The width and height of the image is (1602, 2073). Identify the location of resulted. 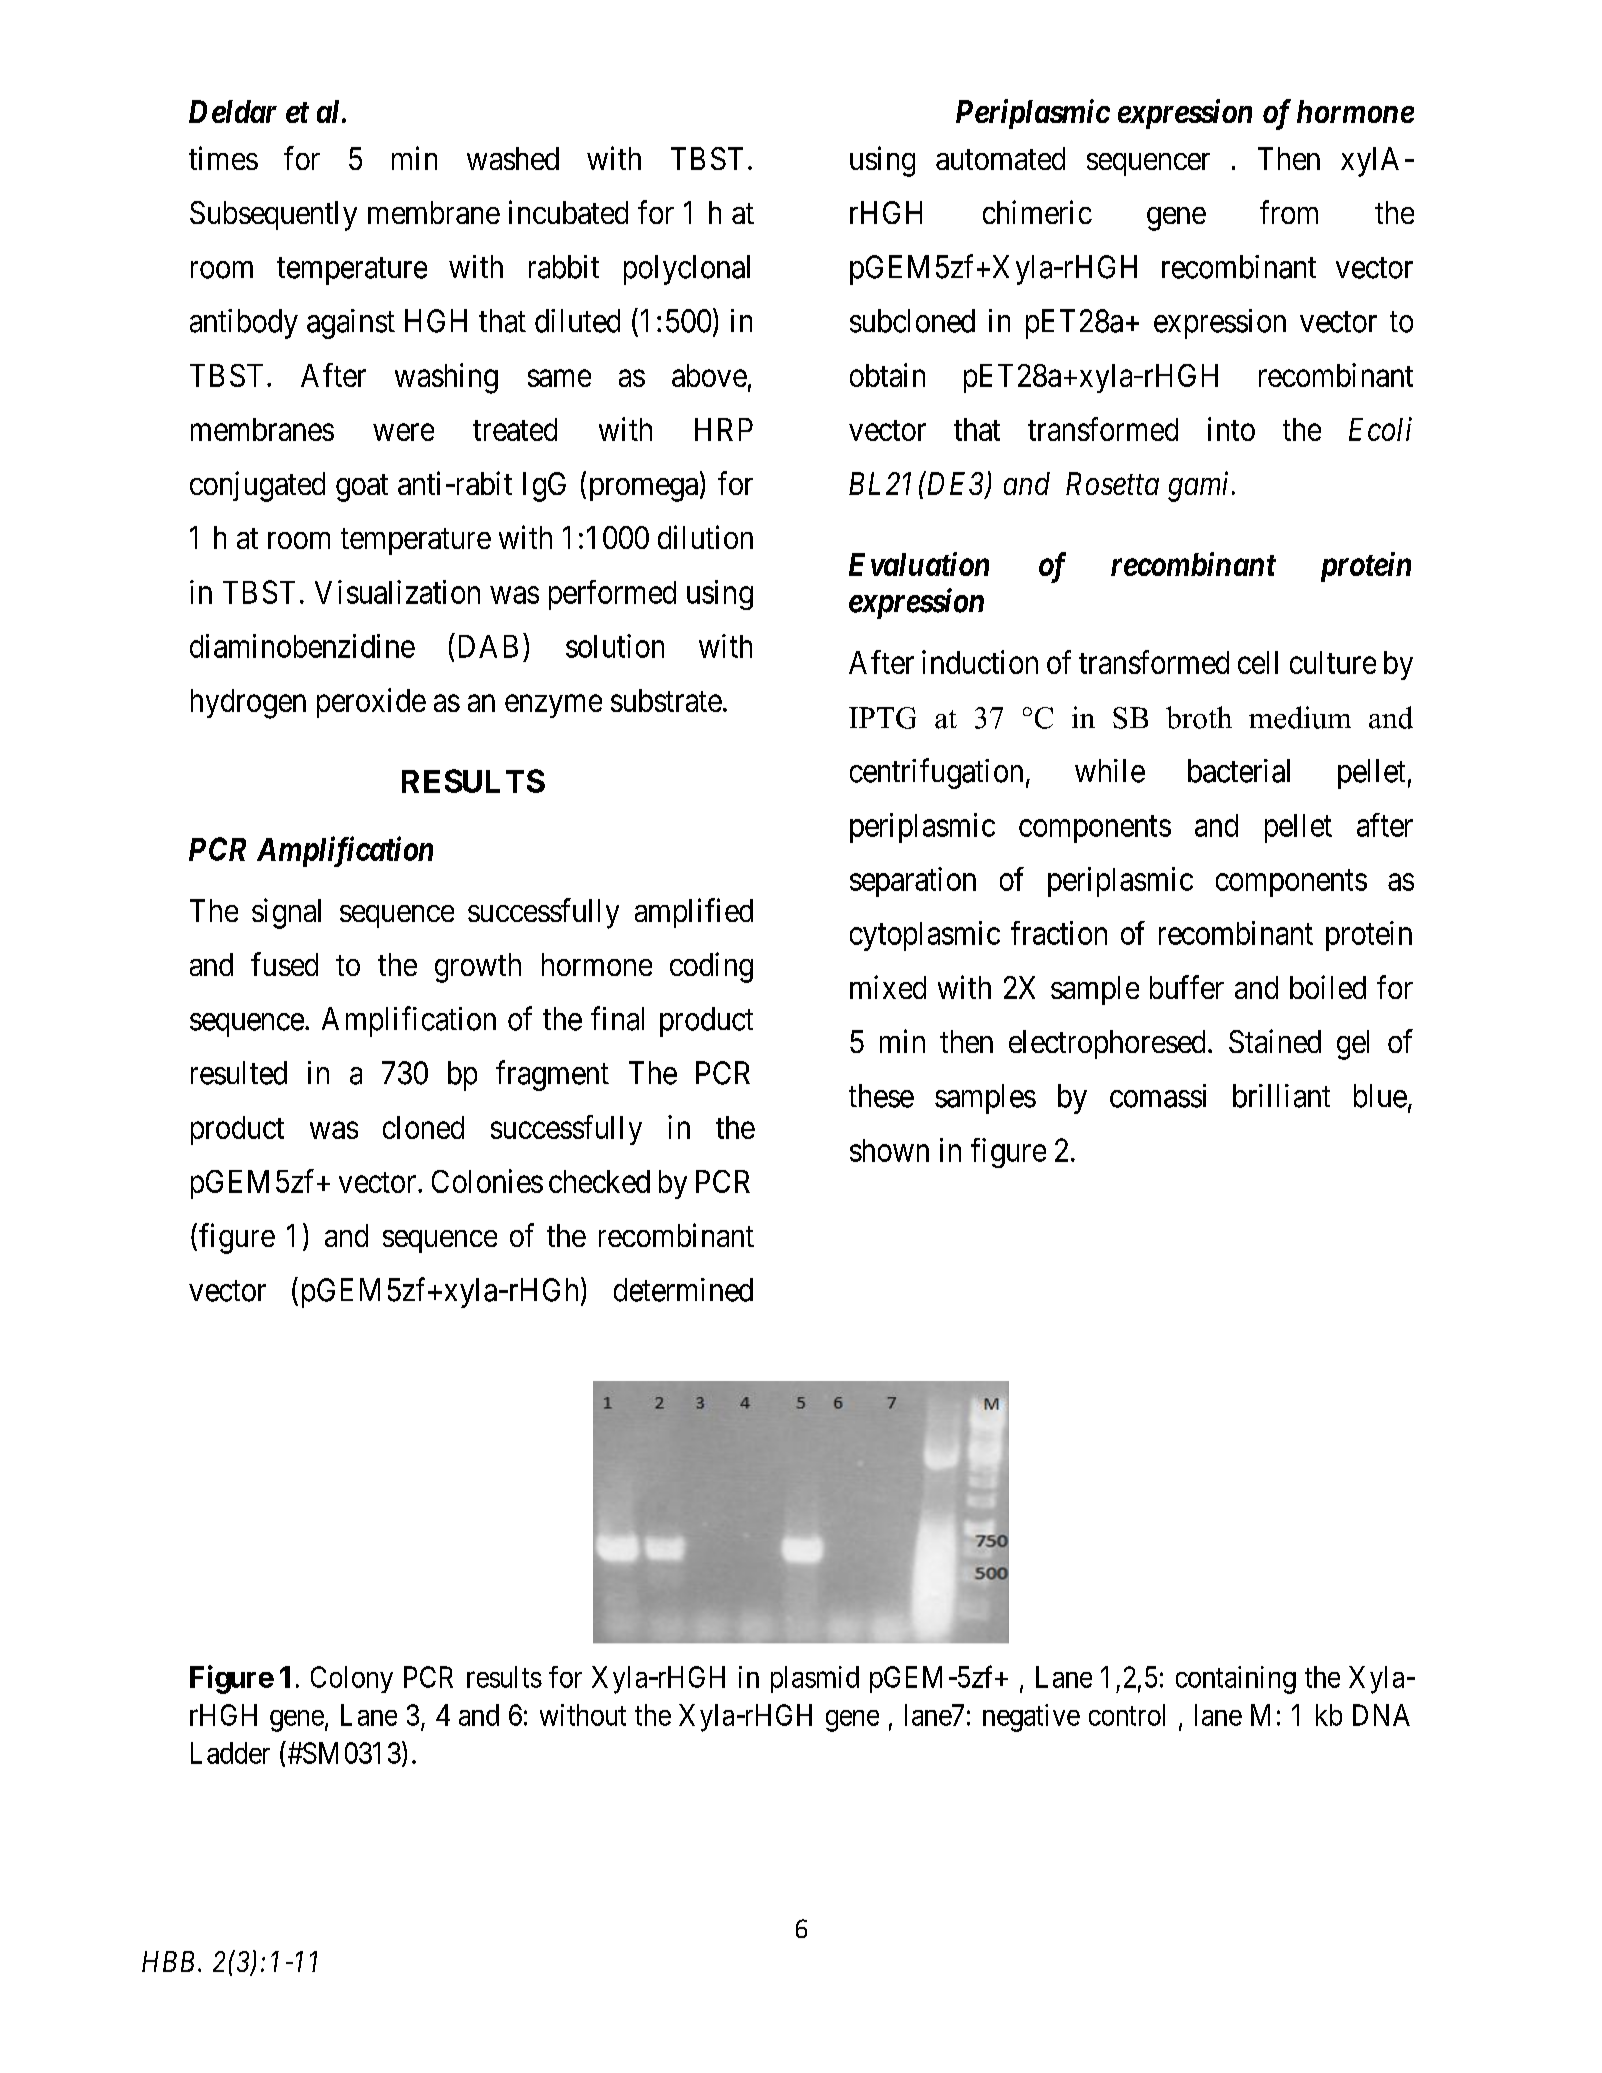
(239, 1073).
